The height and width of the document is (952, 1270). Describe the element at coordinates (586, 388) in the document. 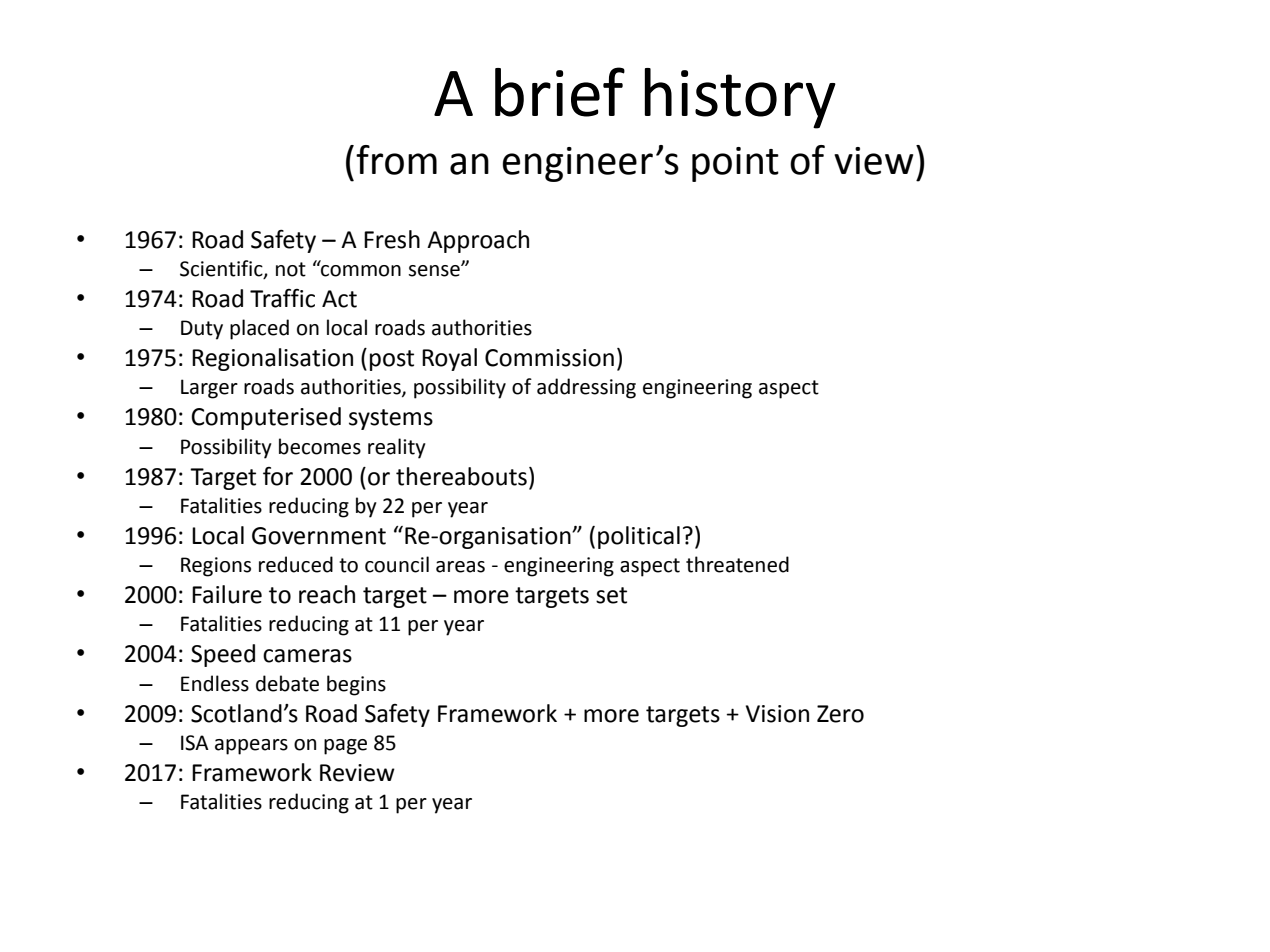

I see `addressing` at that location.
